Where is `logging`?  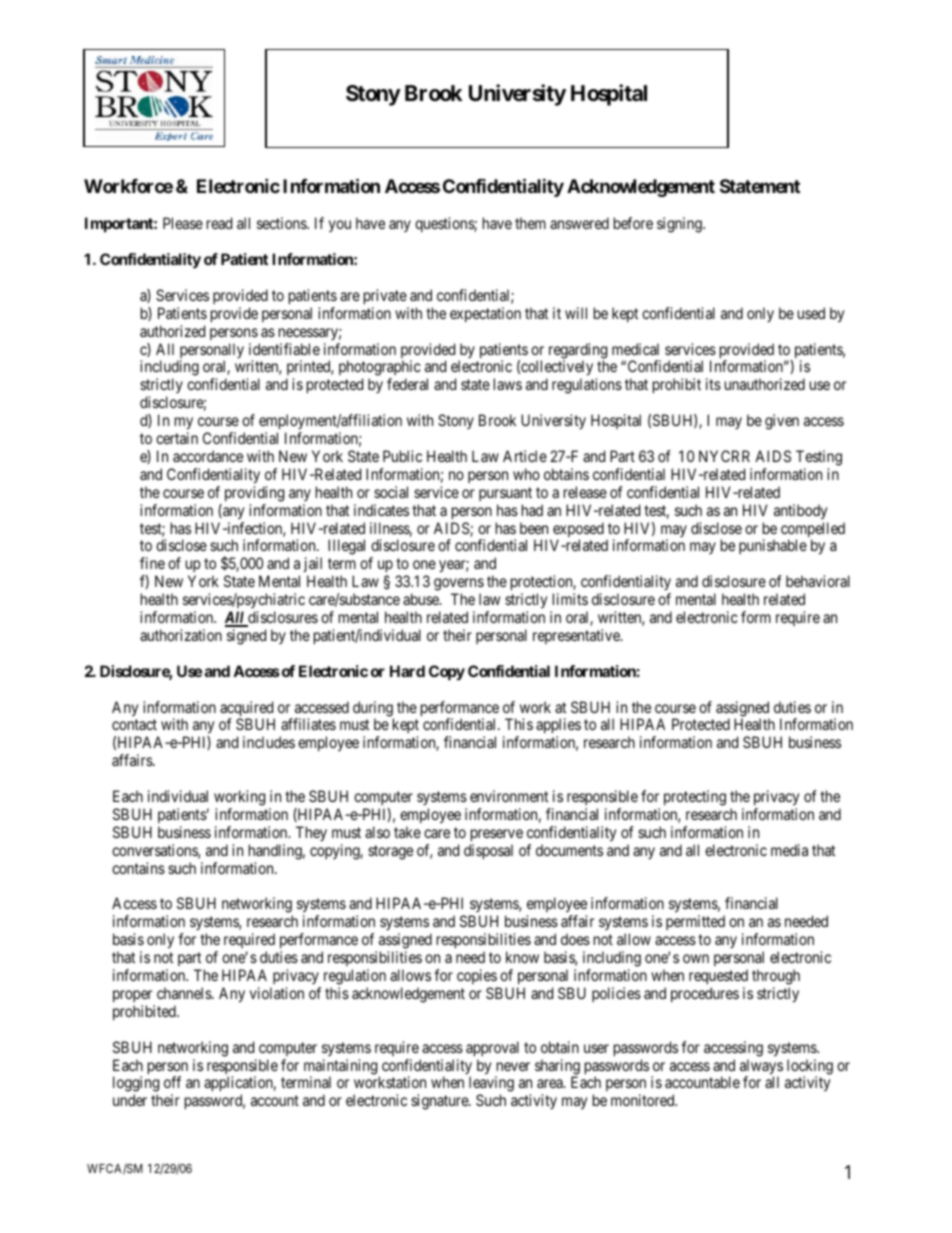 logging is located at coordinates (136, 1085).
